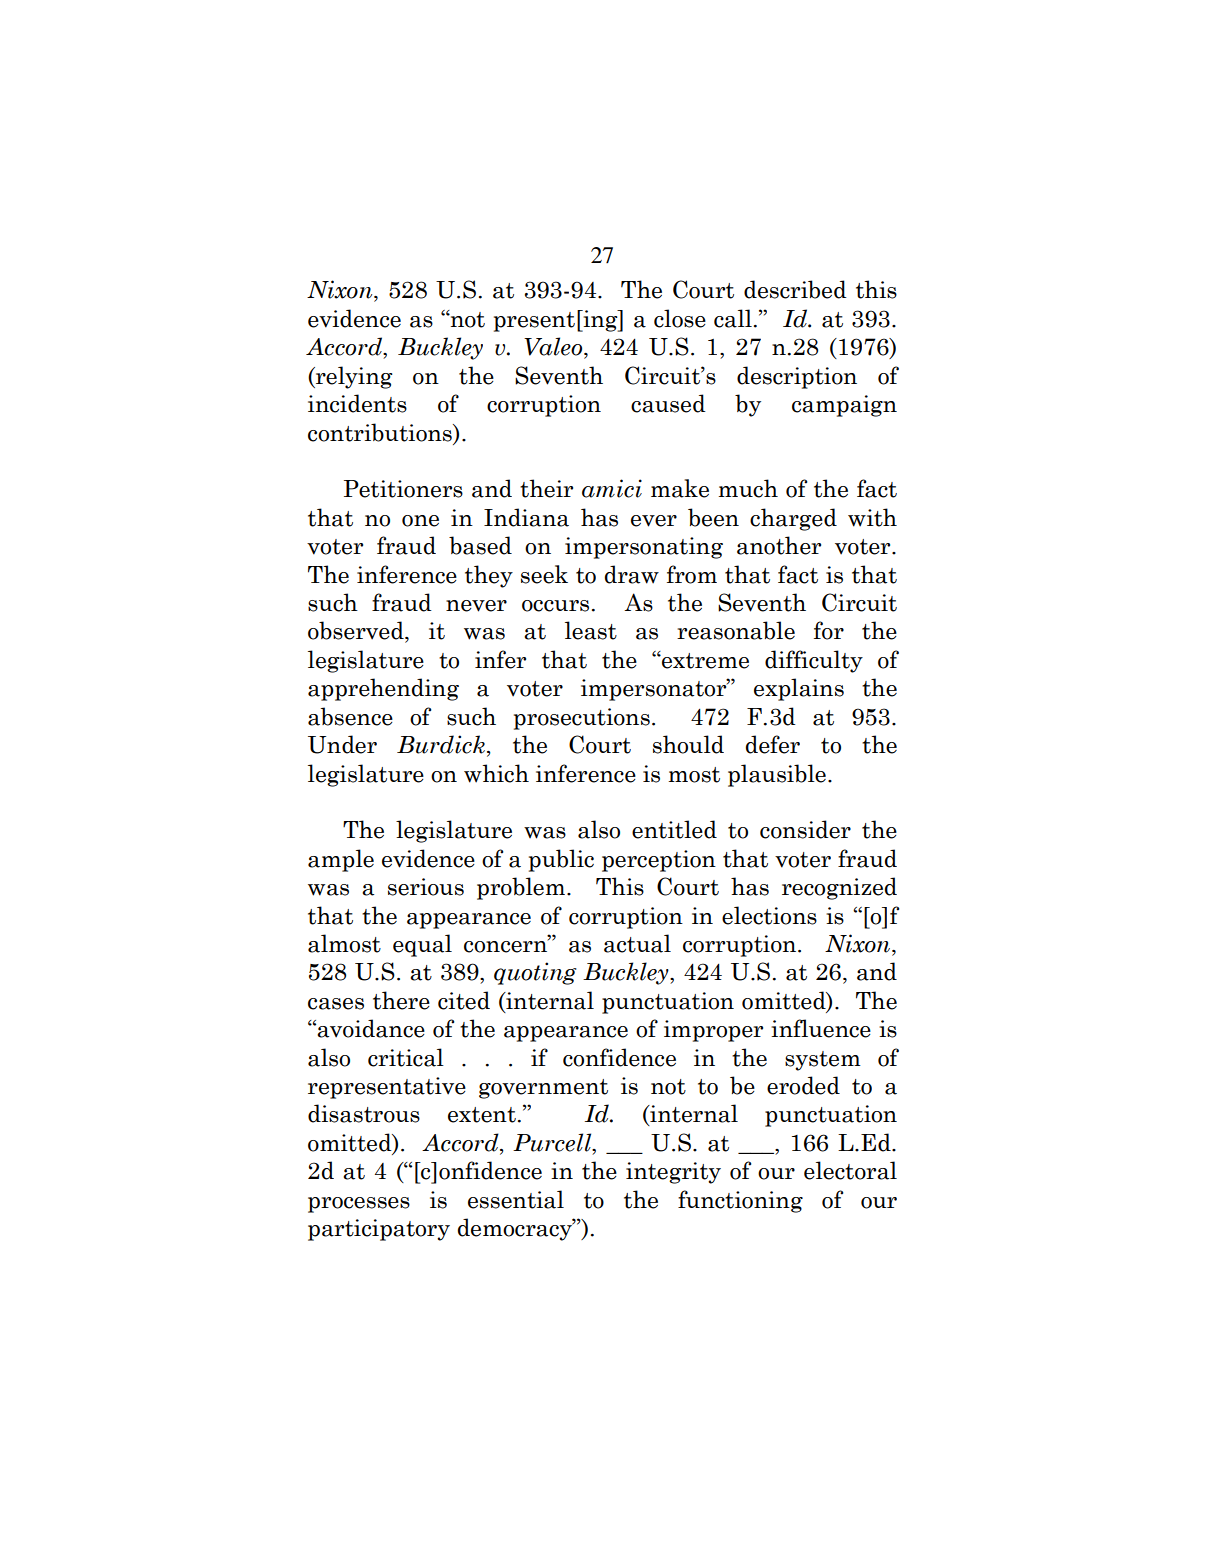 The image size is (1205, 1560). What do you see at coordinates (379, 1230) in the screenshot?
I see `participatory` at bounding box center [379, 1230].
